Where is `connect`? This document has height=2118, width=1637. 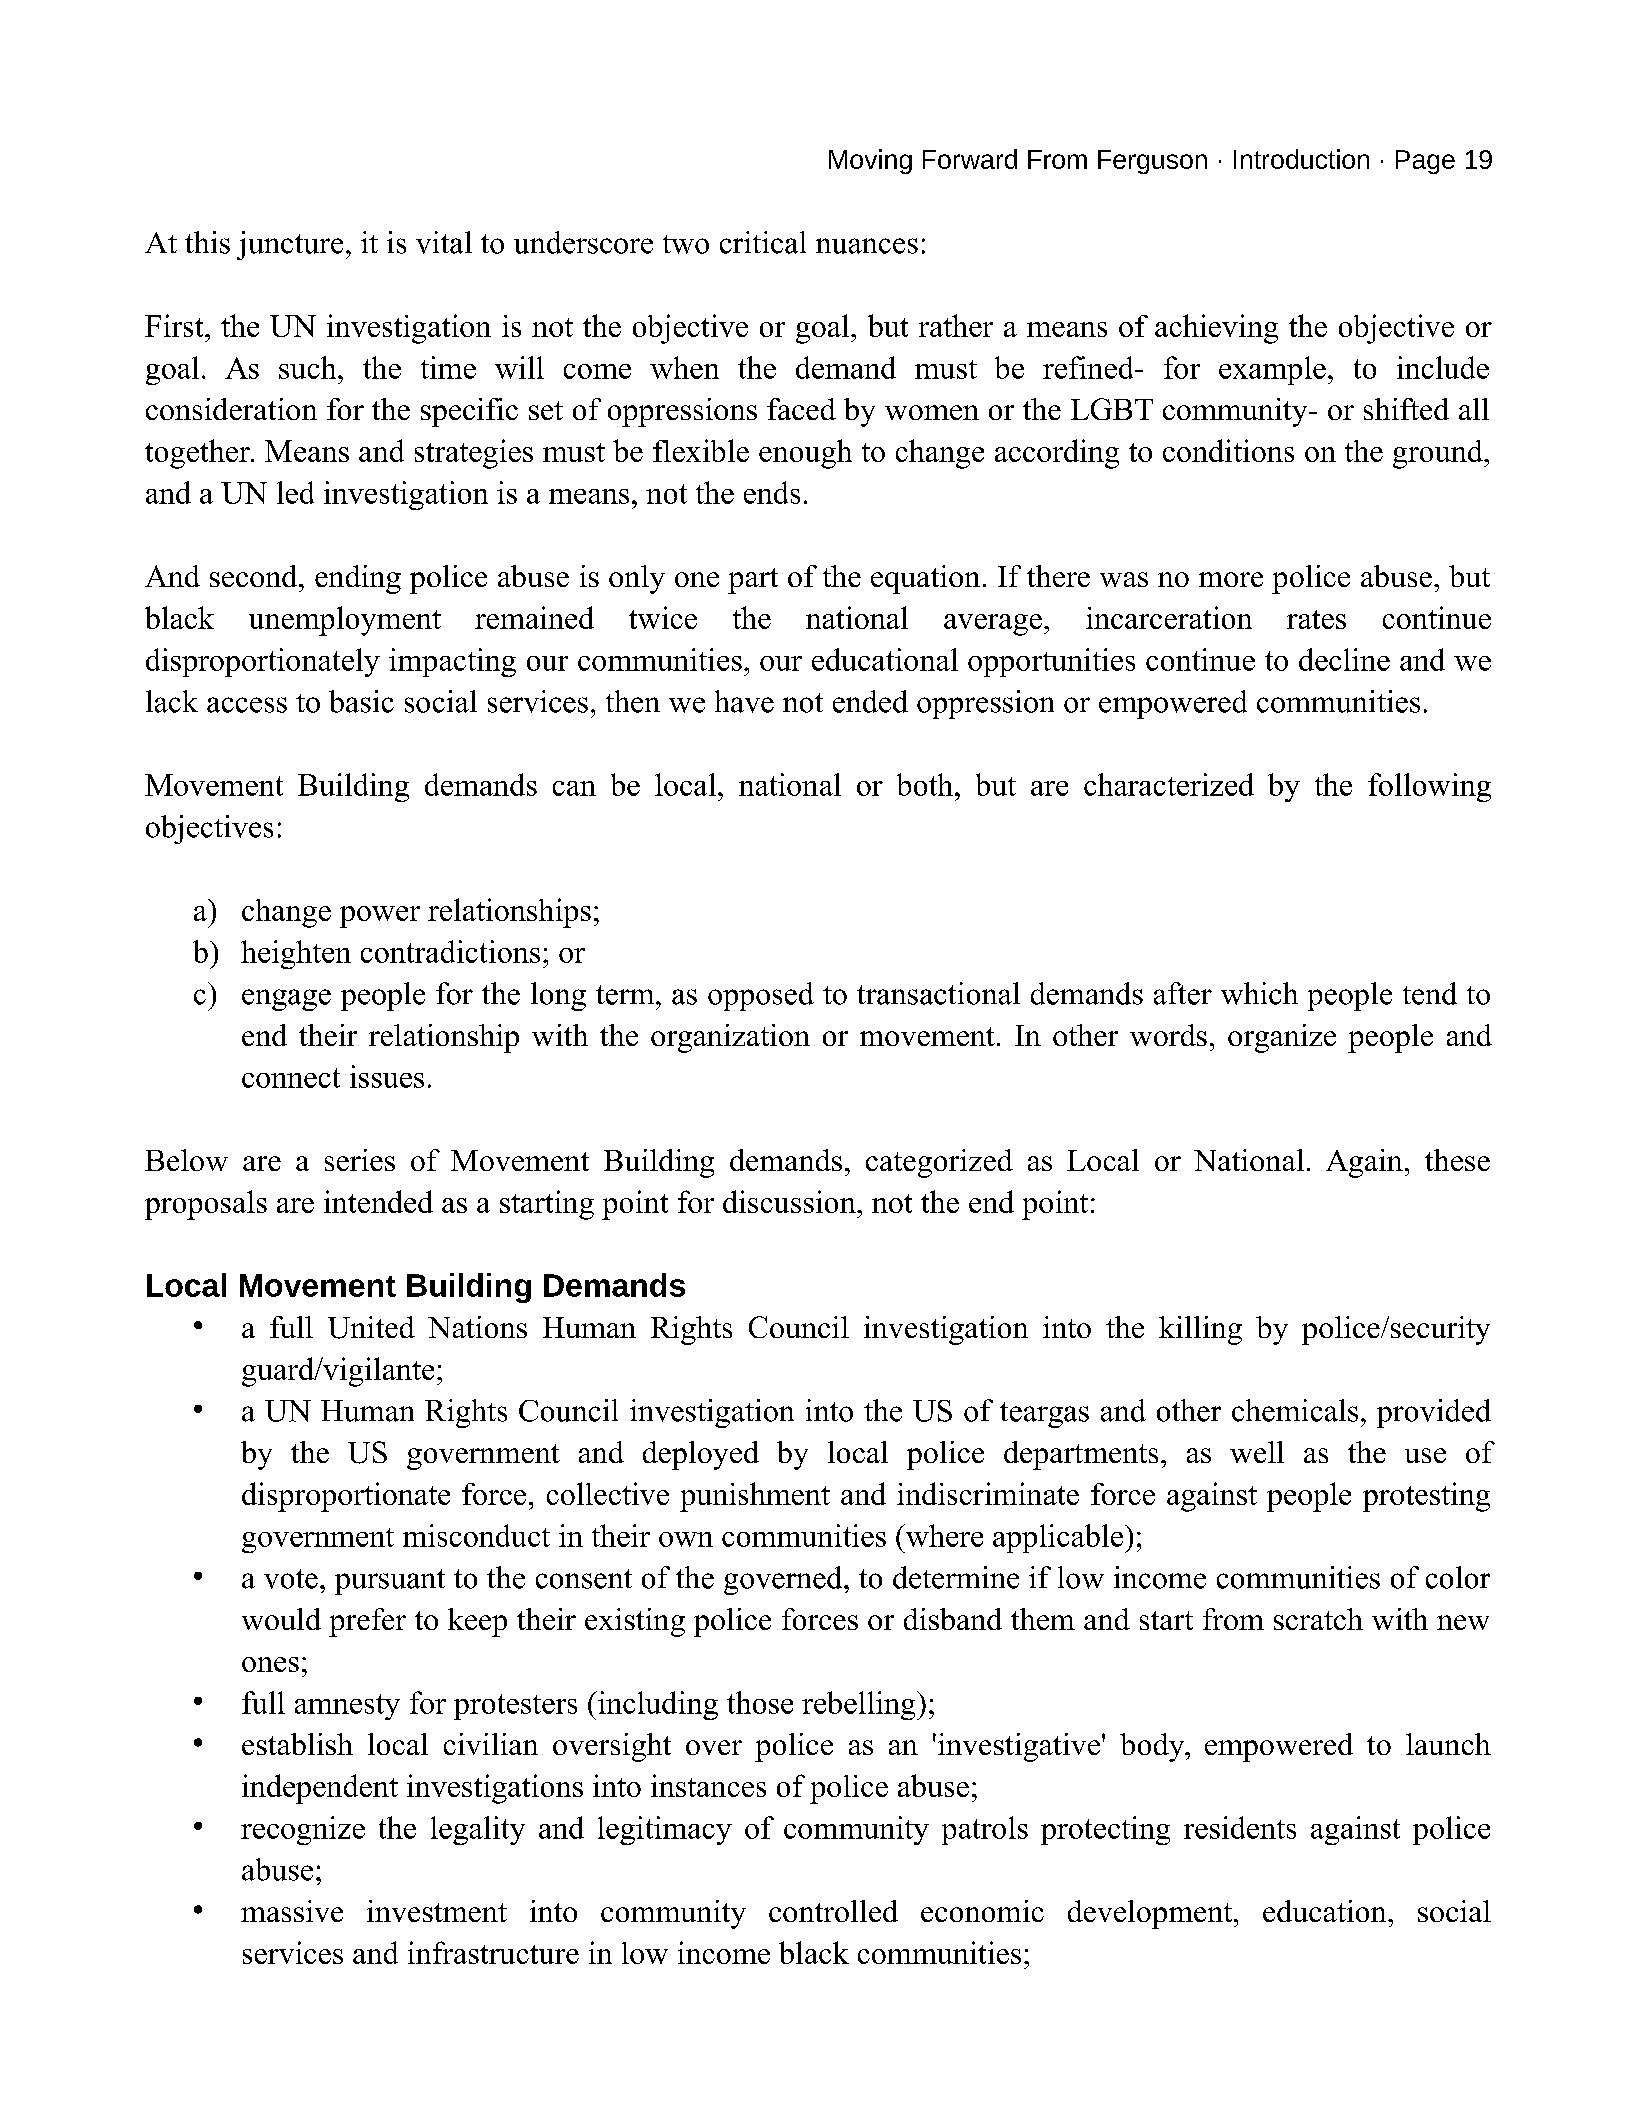 connect is located at coordinates (291, 1078).
